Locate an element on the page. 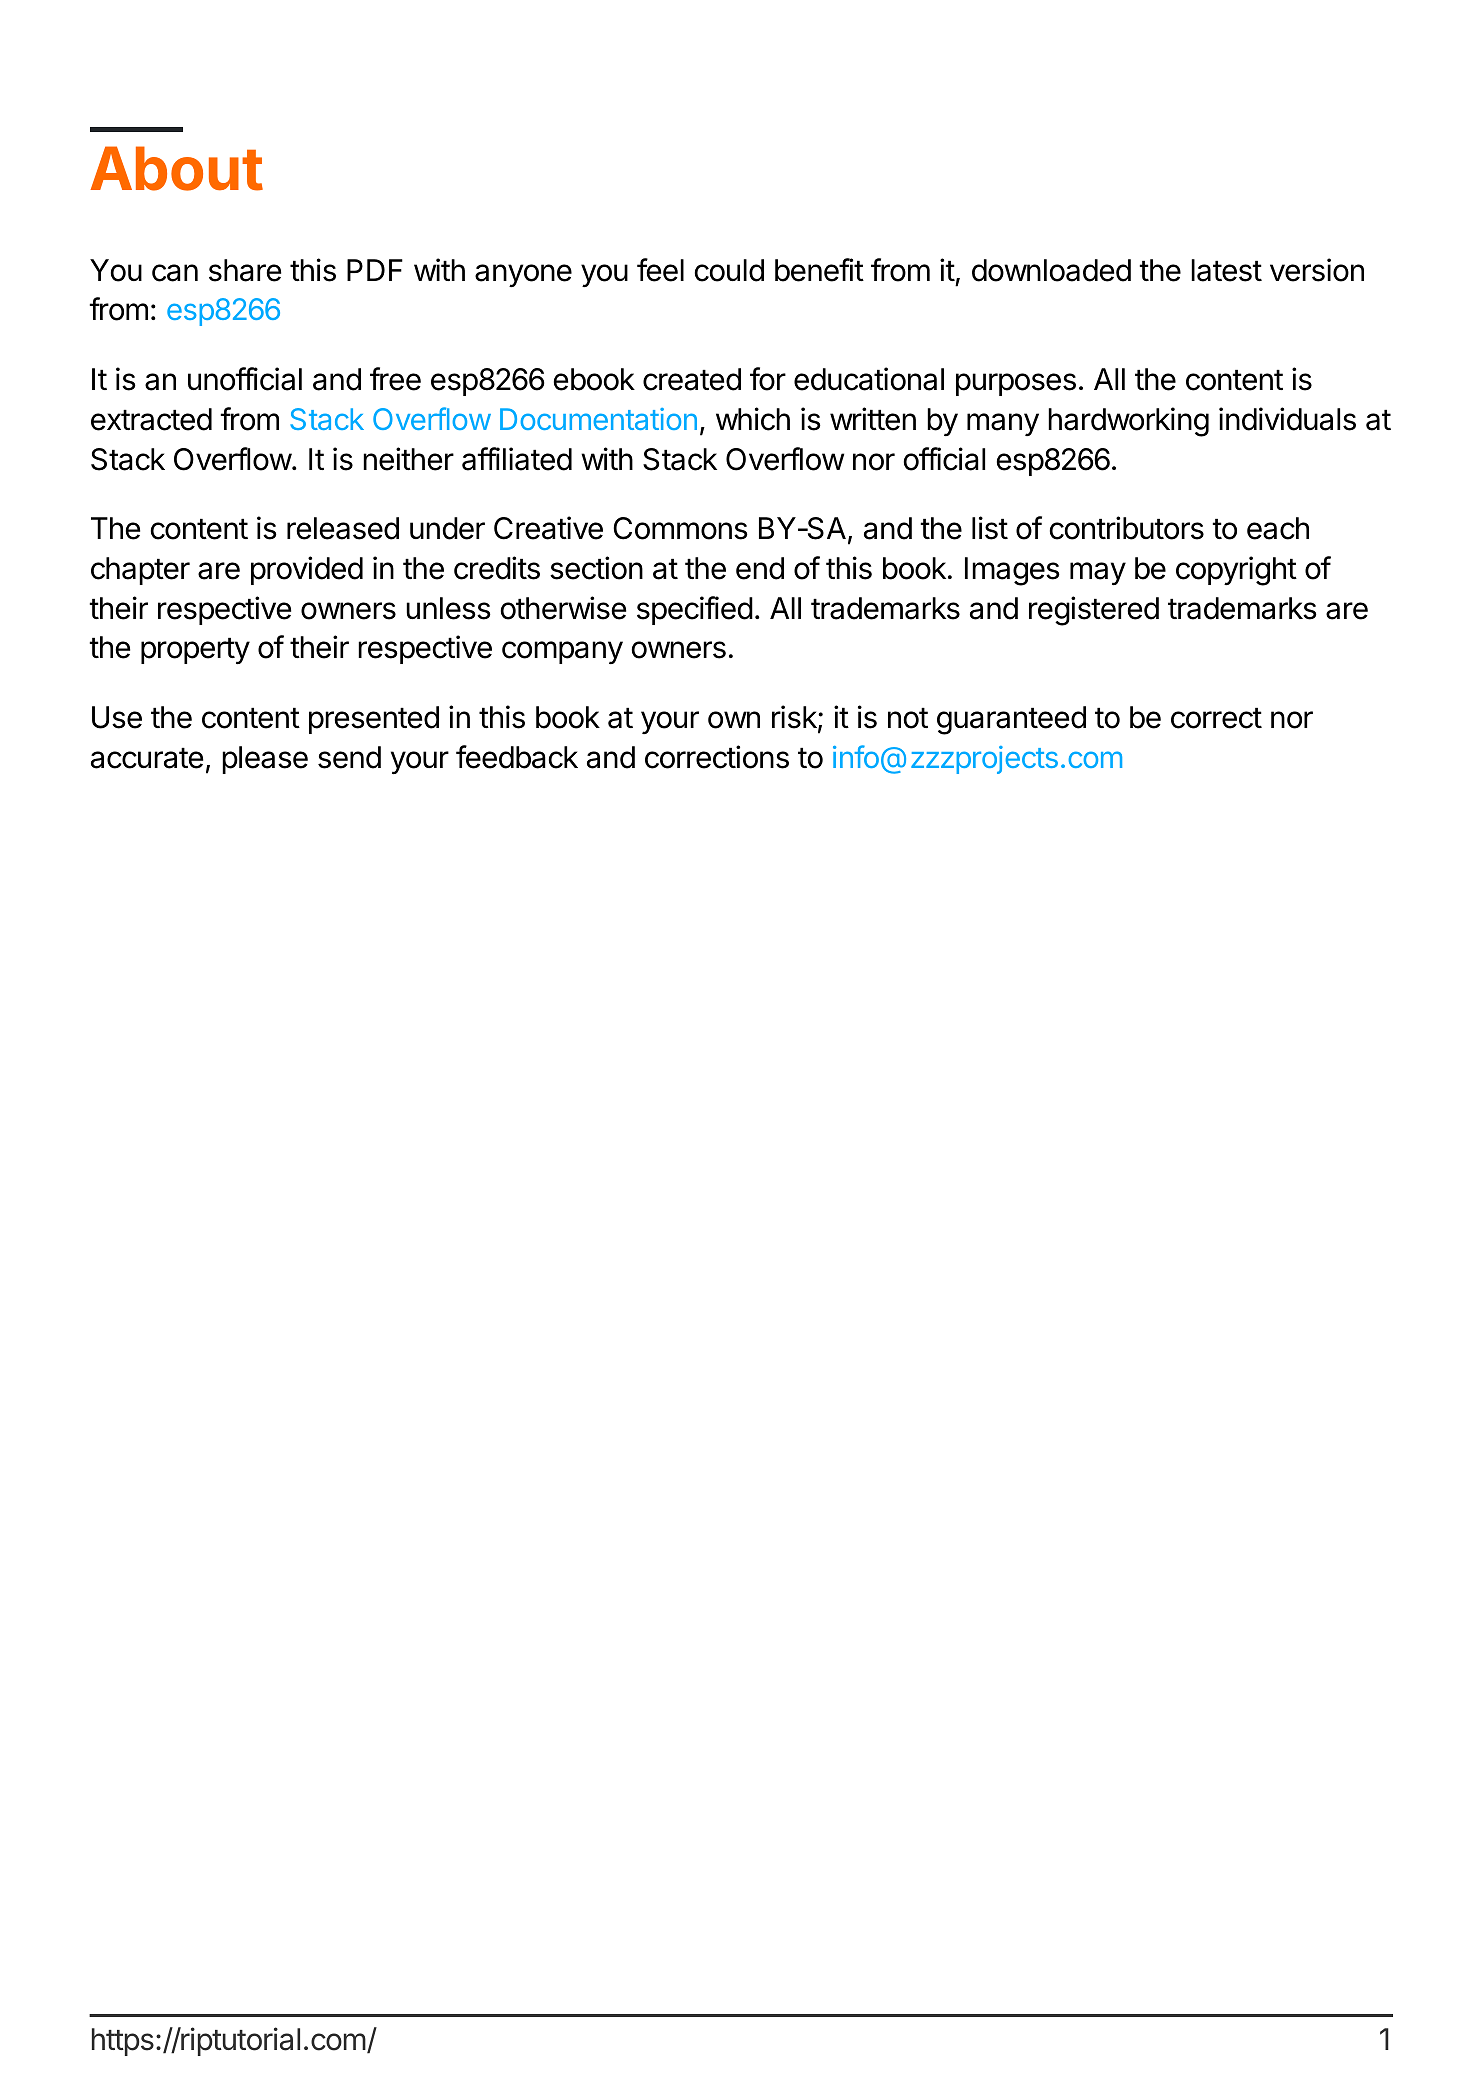  please is located at coordinates (265, 760).
